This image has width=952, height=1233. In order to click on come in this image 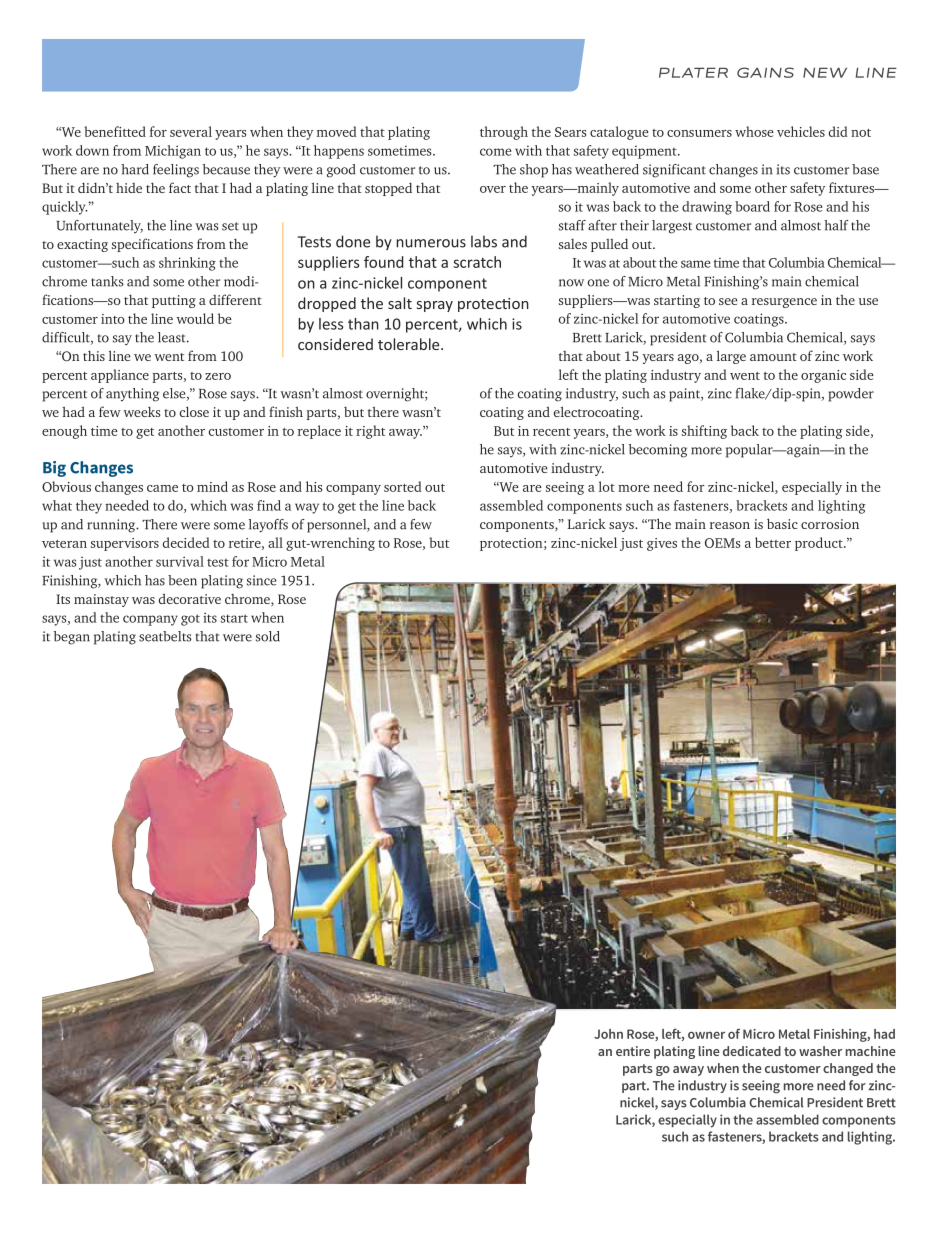, I will do `click(495, 152)`.
